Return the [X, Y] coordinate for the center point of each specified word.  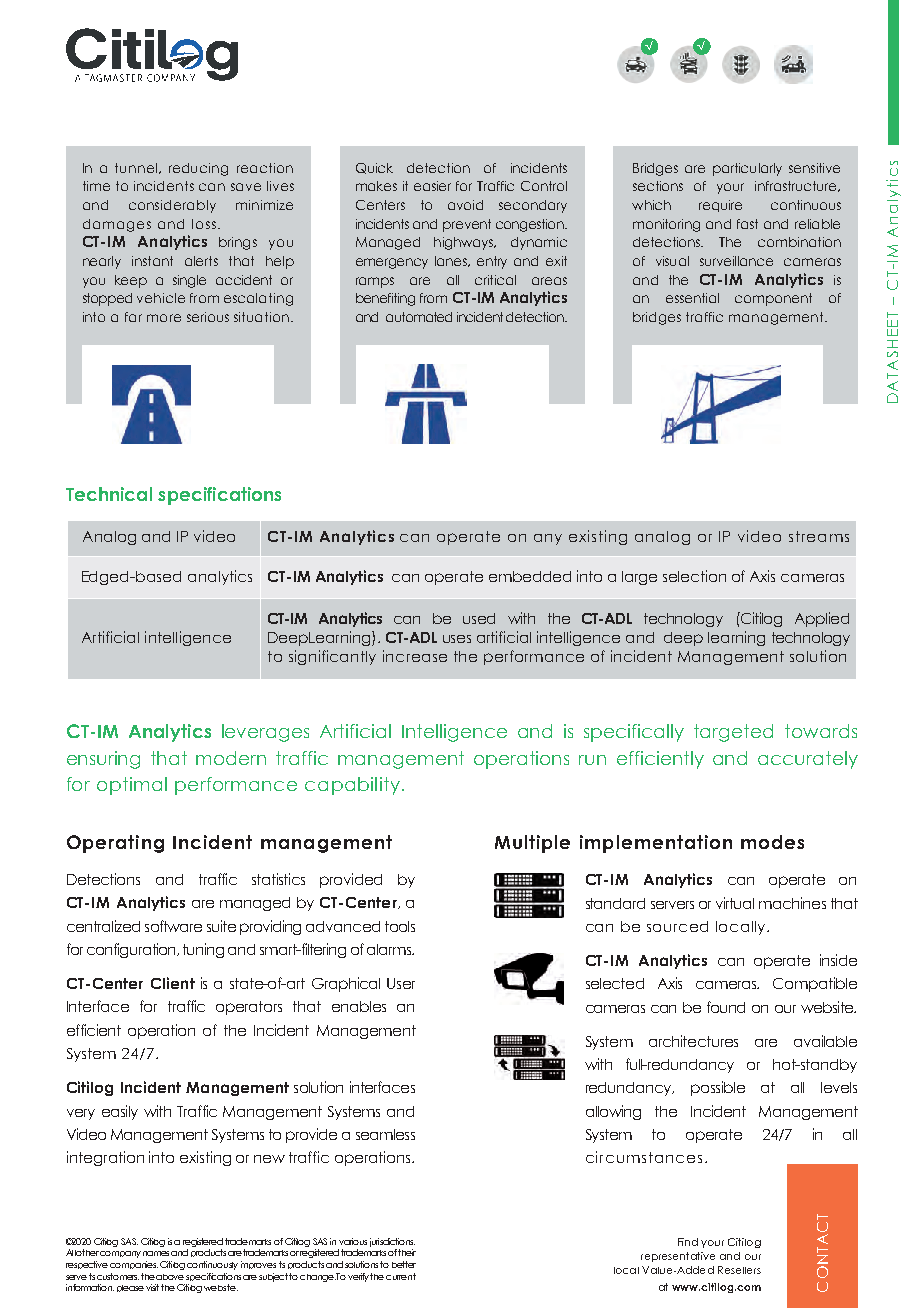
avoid [465, 205]
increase [415, 656]
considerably [172, 206]
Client [173, 983]
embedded [530, 576]
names [156, 1253]
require [720, 206]
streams [819, 536]
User [401, 983]
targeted [733, 733]
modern [231, 758]
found [726, 1007]
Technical [109, 494]
